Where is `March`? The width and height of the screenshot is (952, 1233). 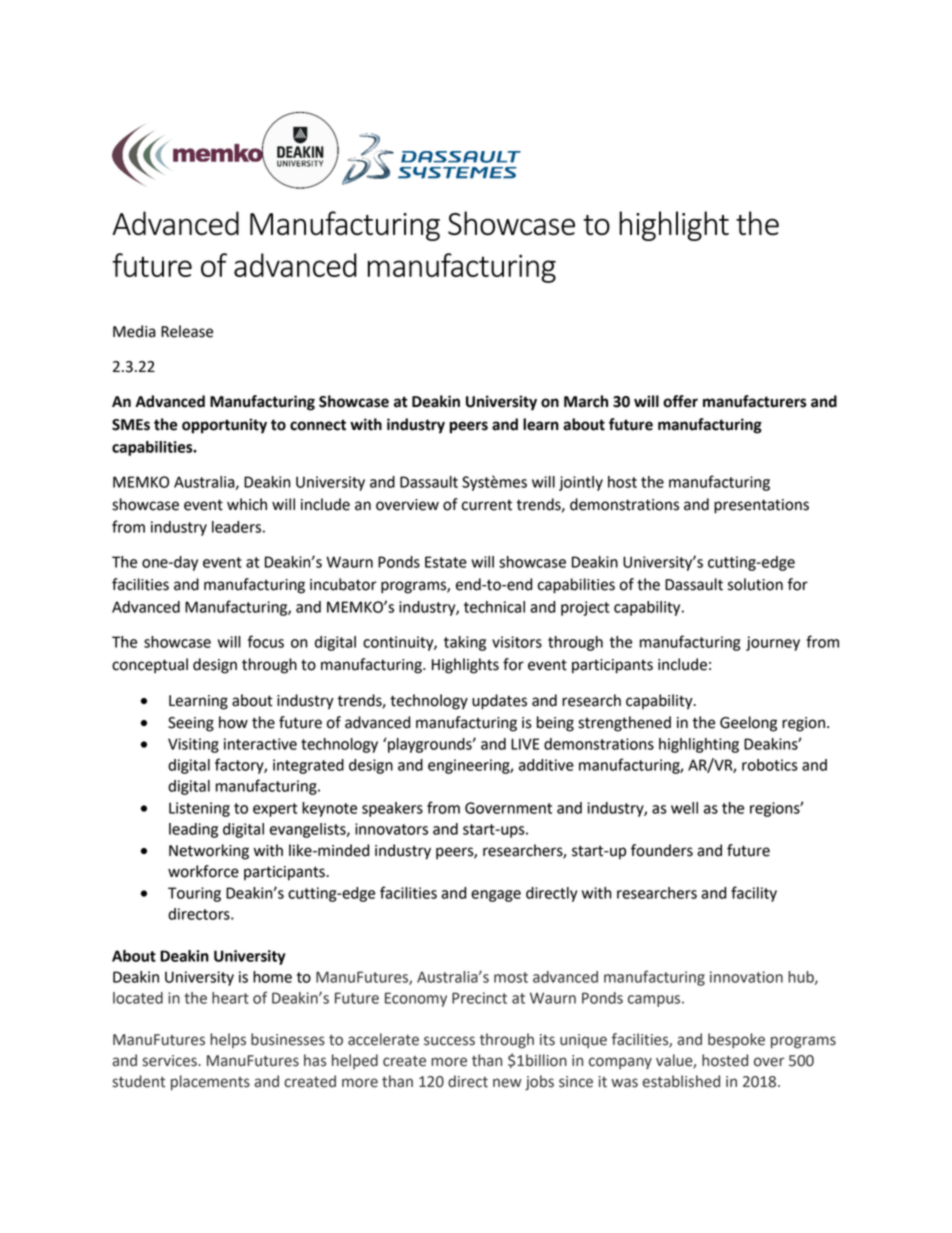
March is located at coordinates (586, 401).
